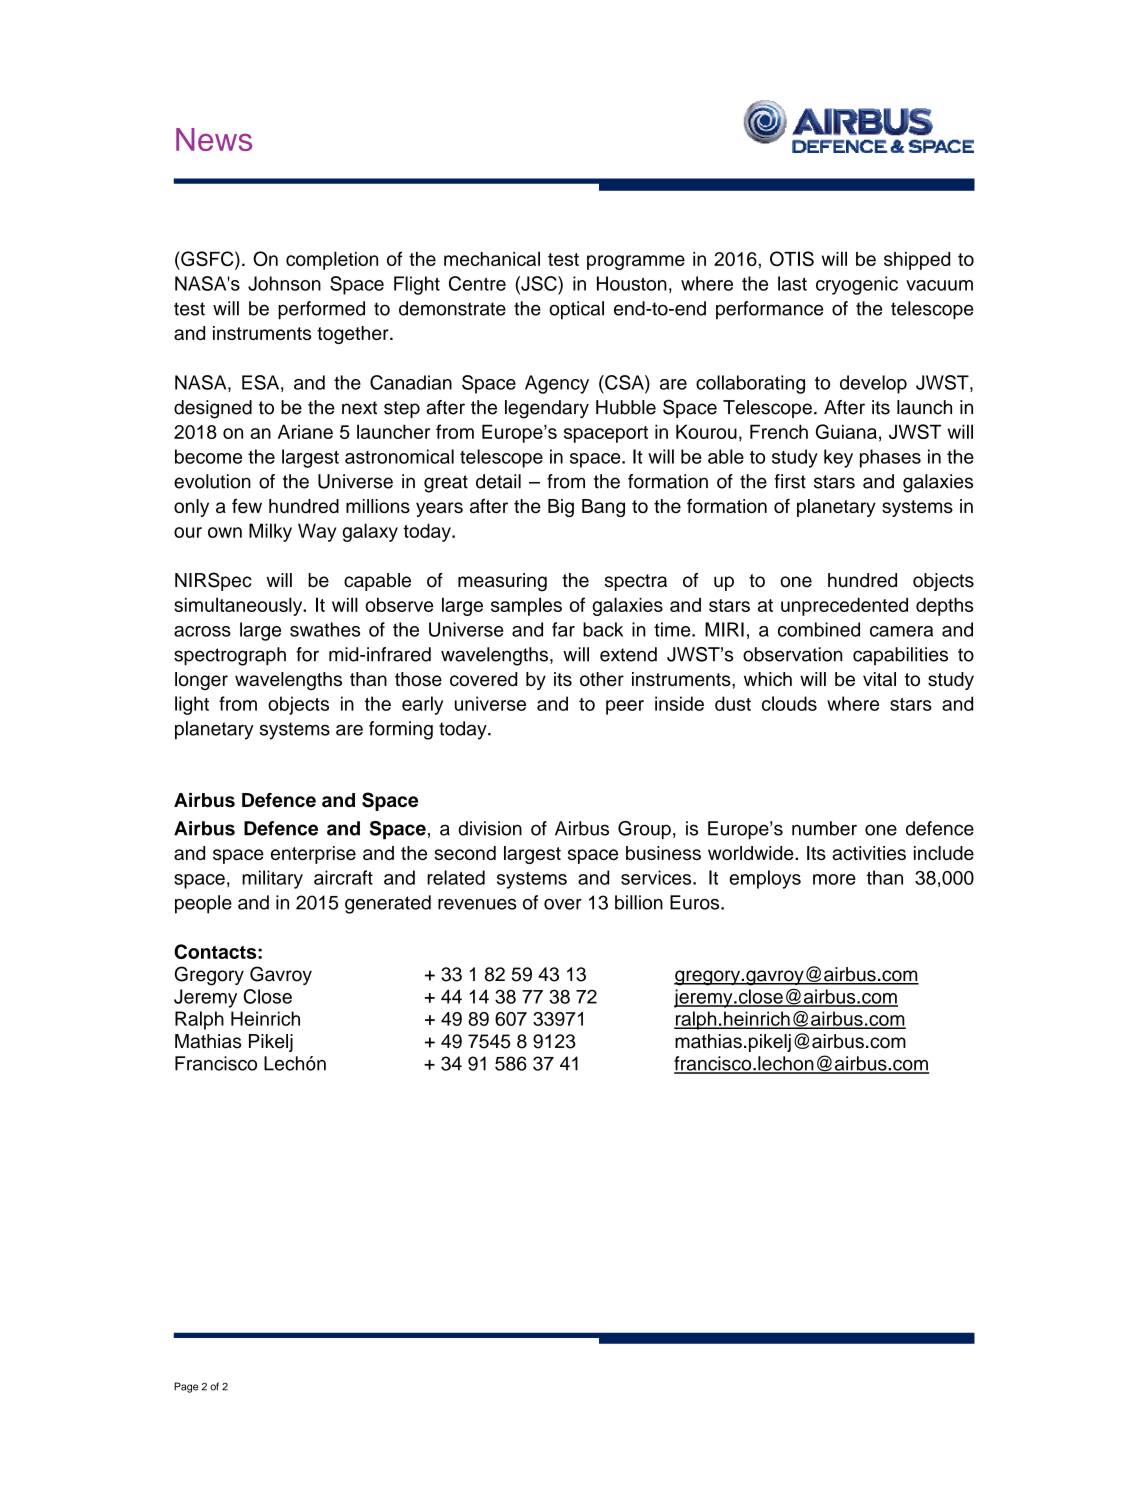 The width and height of the screenshot is (1148, 1486). Describe the element at coordinates (186, 1387) in the screenshot. I see `Page` at that location.
